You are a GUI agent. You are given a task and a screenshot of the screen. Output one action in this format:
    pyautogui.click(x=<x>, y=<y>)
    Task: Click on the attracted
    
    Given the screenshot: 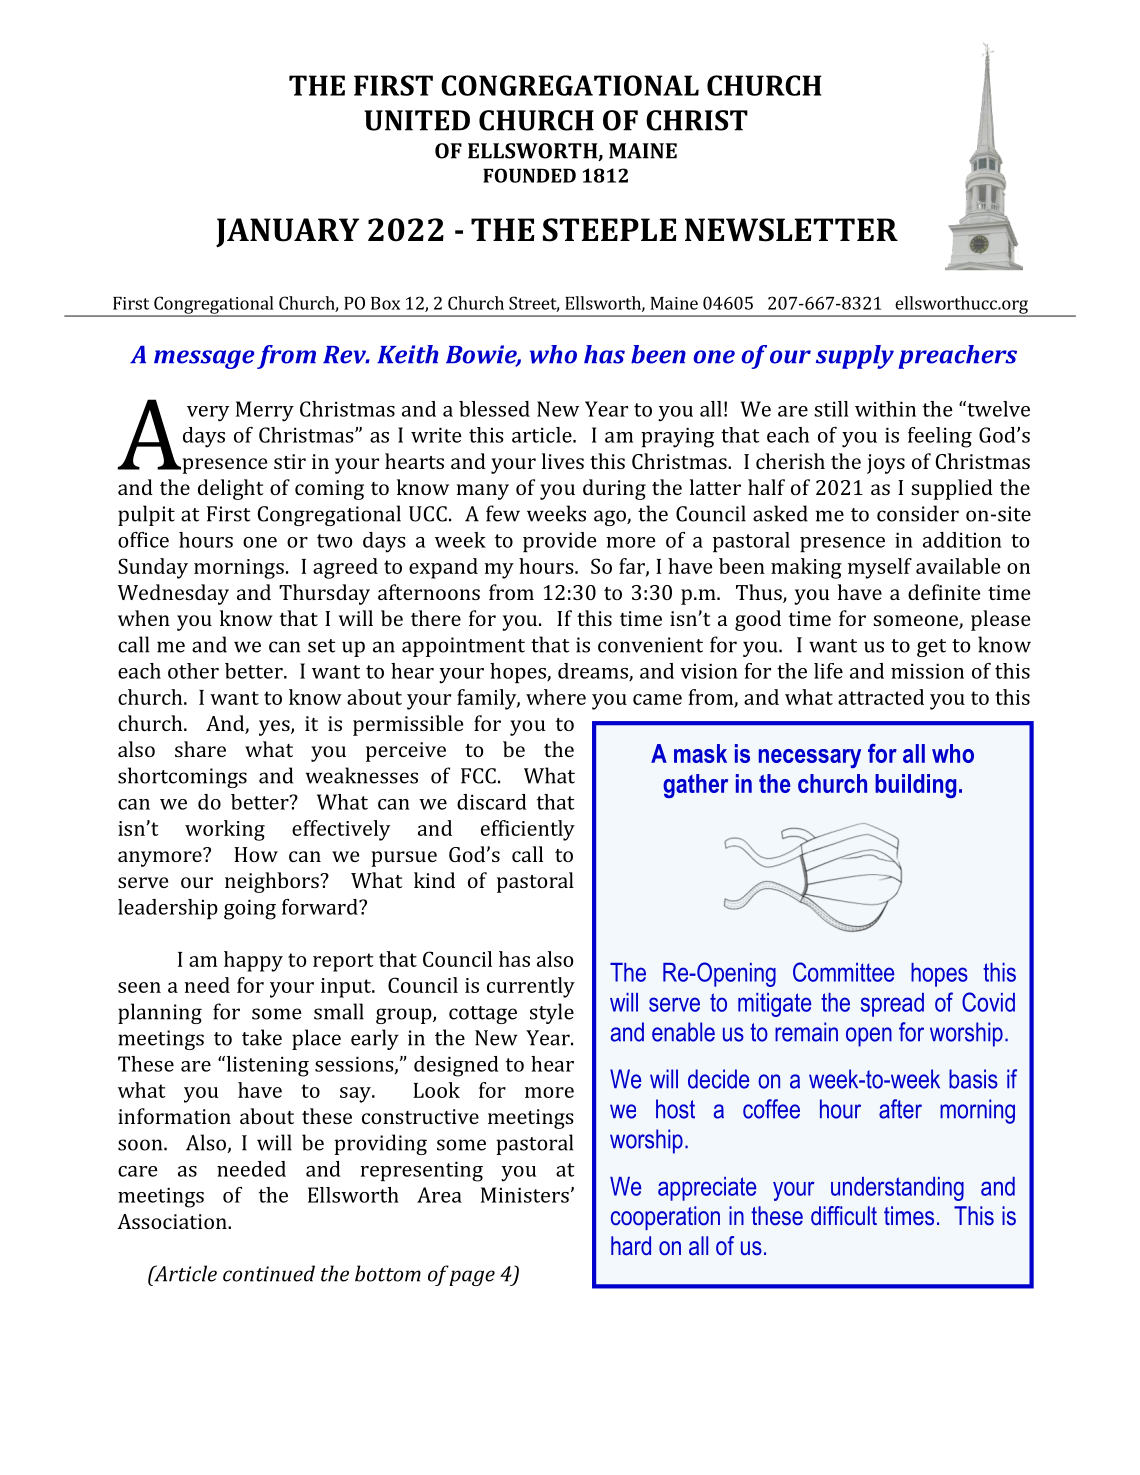 What is the action you would take?
    pyautogui.click(x=881, y=697)
